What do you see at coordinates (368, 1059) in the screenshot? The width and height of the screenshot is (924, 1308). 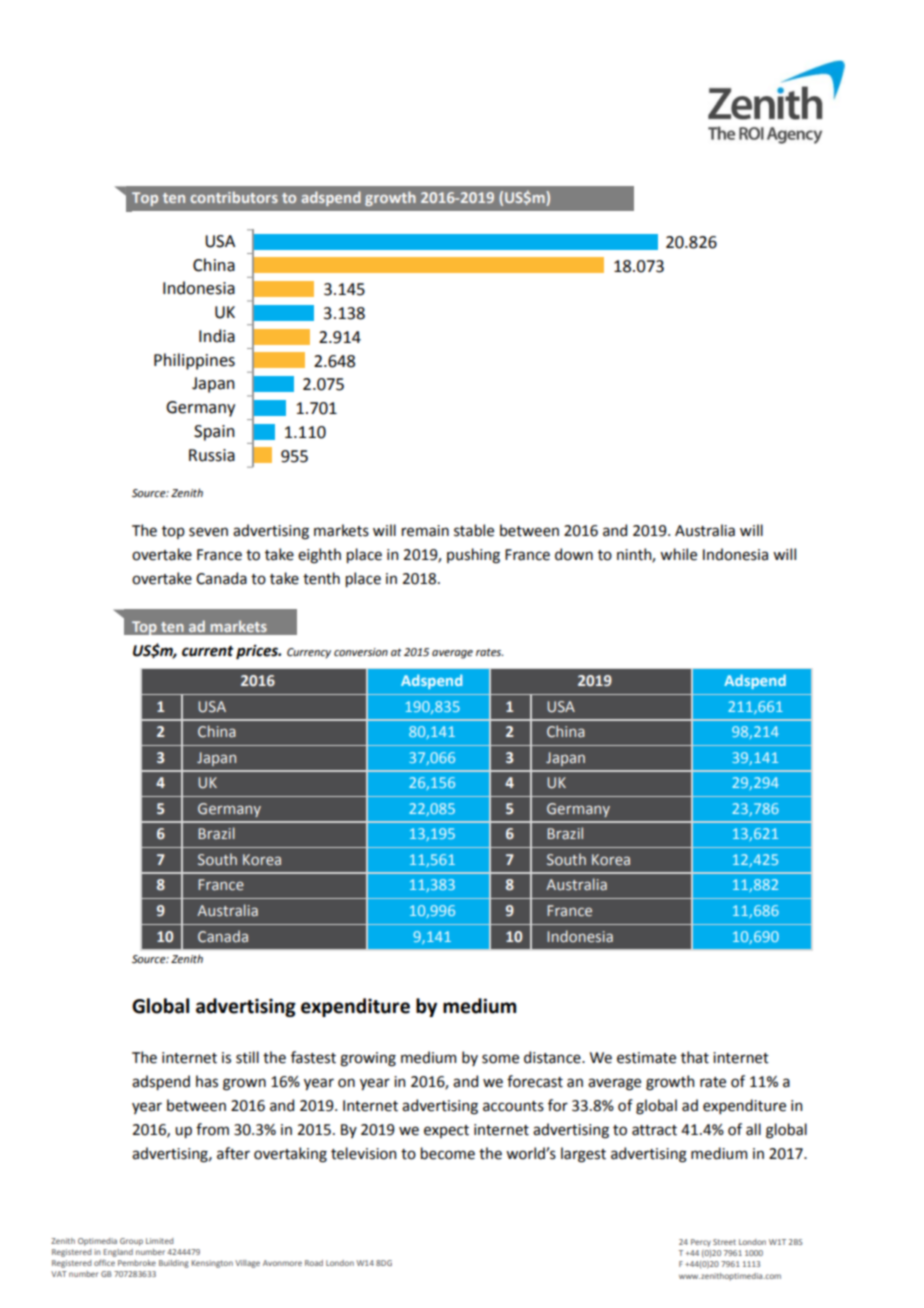 I see `growing` at bounding box center [368, 1059].
